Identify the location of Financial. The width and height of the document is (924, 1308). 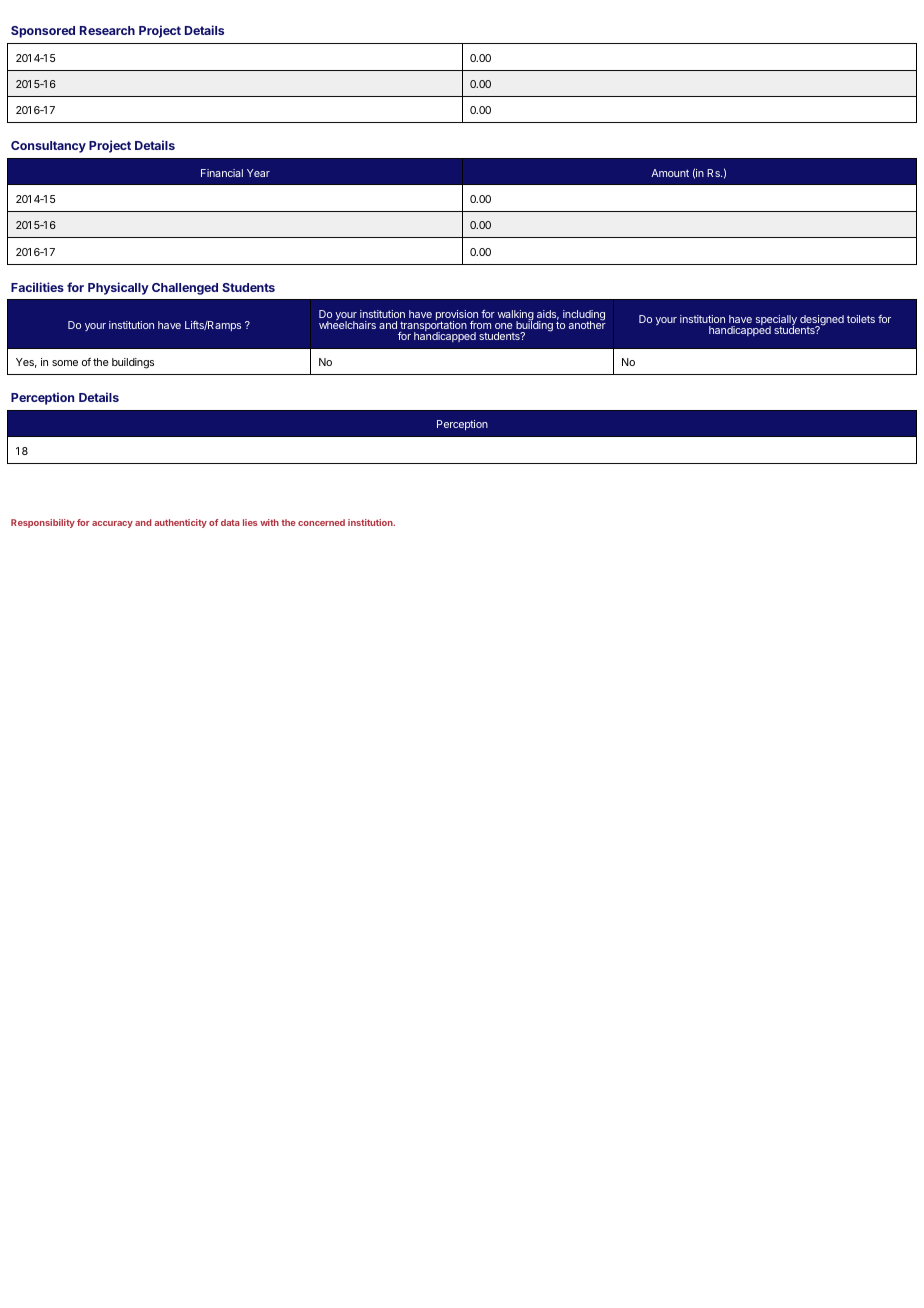
(222, 173).
